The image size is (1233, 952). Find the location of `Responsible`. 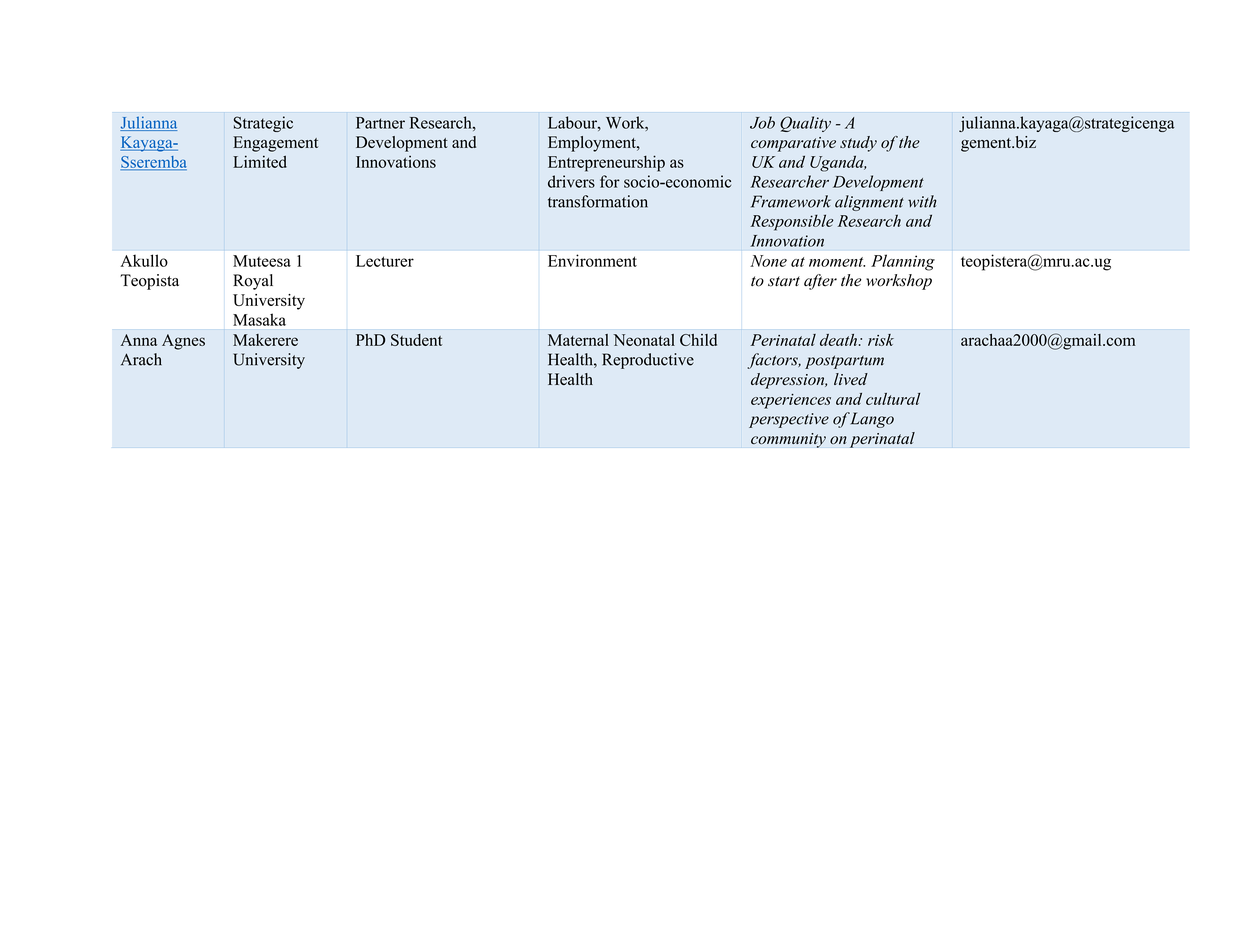

Responsible is located at coordinates (791, 222).
